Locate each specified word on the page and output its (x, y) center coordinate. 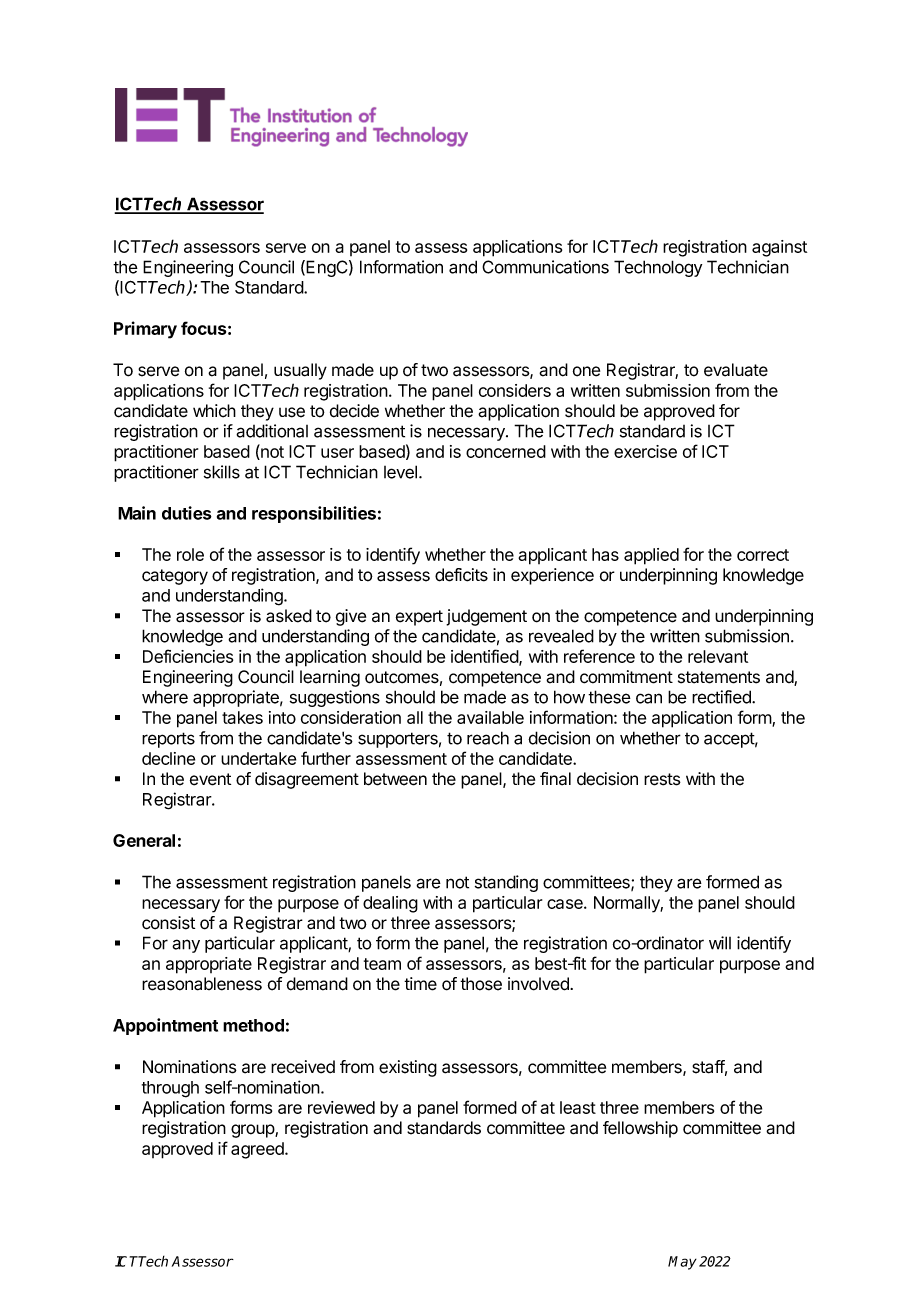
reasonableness (202, 984)
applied (651, 556)
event (210, 779)
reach (488, 738)
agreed (258, 1150)
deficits (461, 575)
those (481, 984)
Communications (545, 267)
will (720, 943)
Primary (145, 330)
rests (662, 779)
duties (187, 513)
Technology (658, 268)
